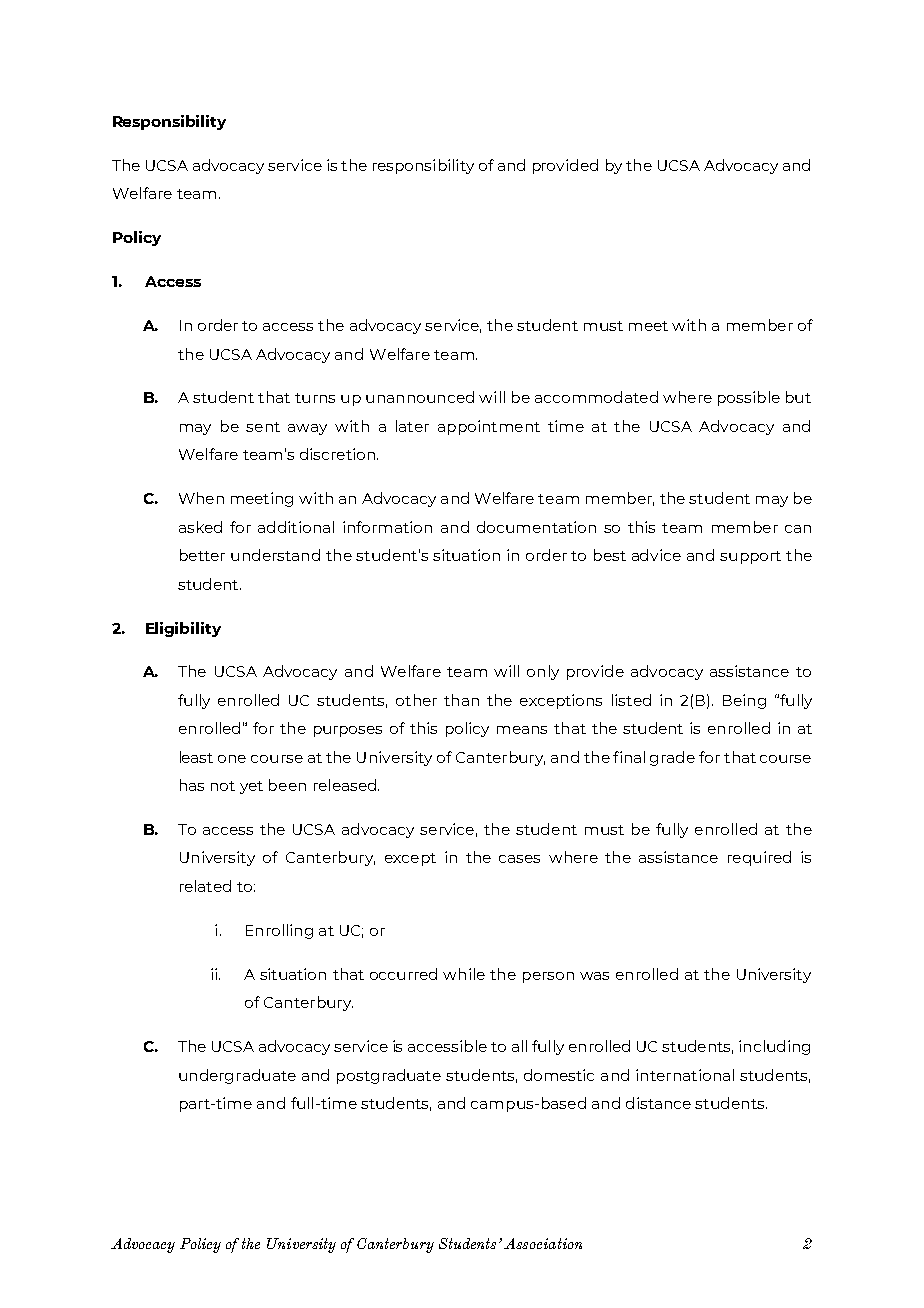 Image resolution: width=924 pixels, height=1308 pixels. I want to click on one, so click(232, 759).
